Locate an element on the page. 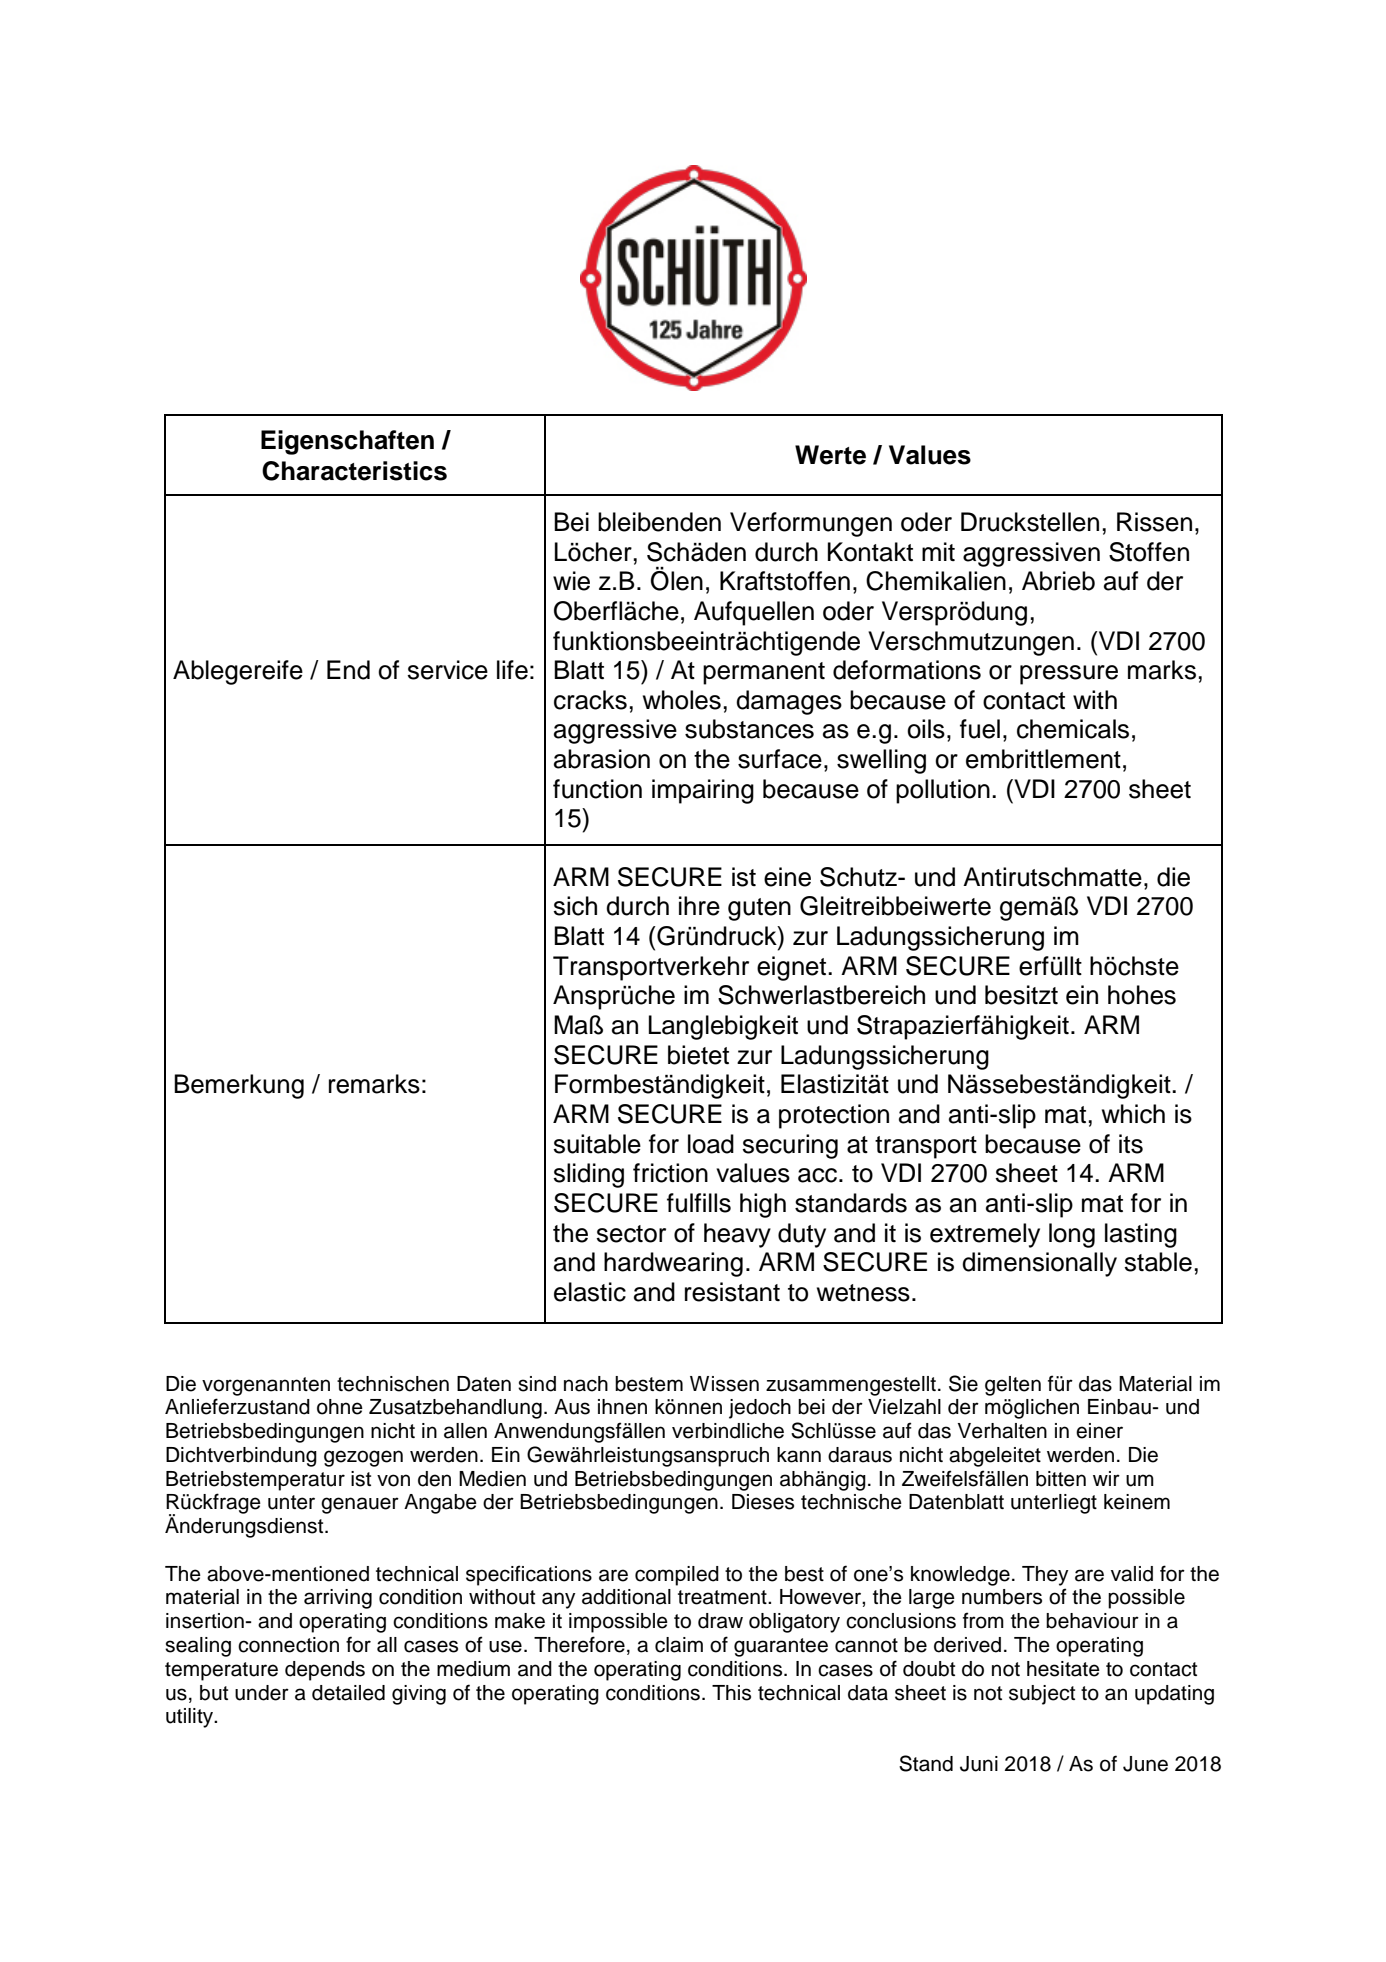  This is located at coordinates (731, 1693).
